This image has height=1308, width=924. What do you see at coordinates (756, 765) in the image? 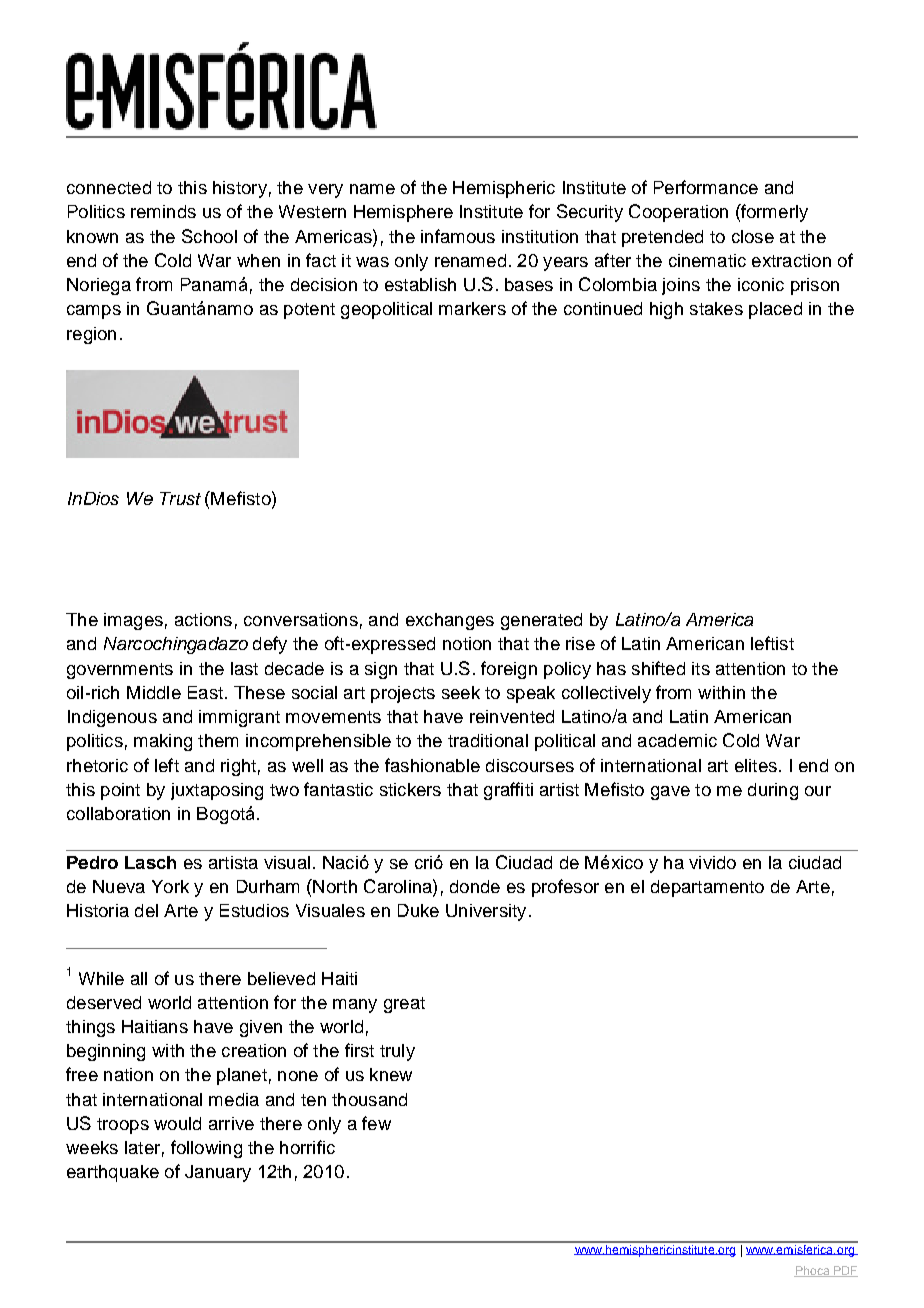
I see `elites` at bounding box center [756, 765].
